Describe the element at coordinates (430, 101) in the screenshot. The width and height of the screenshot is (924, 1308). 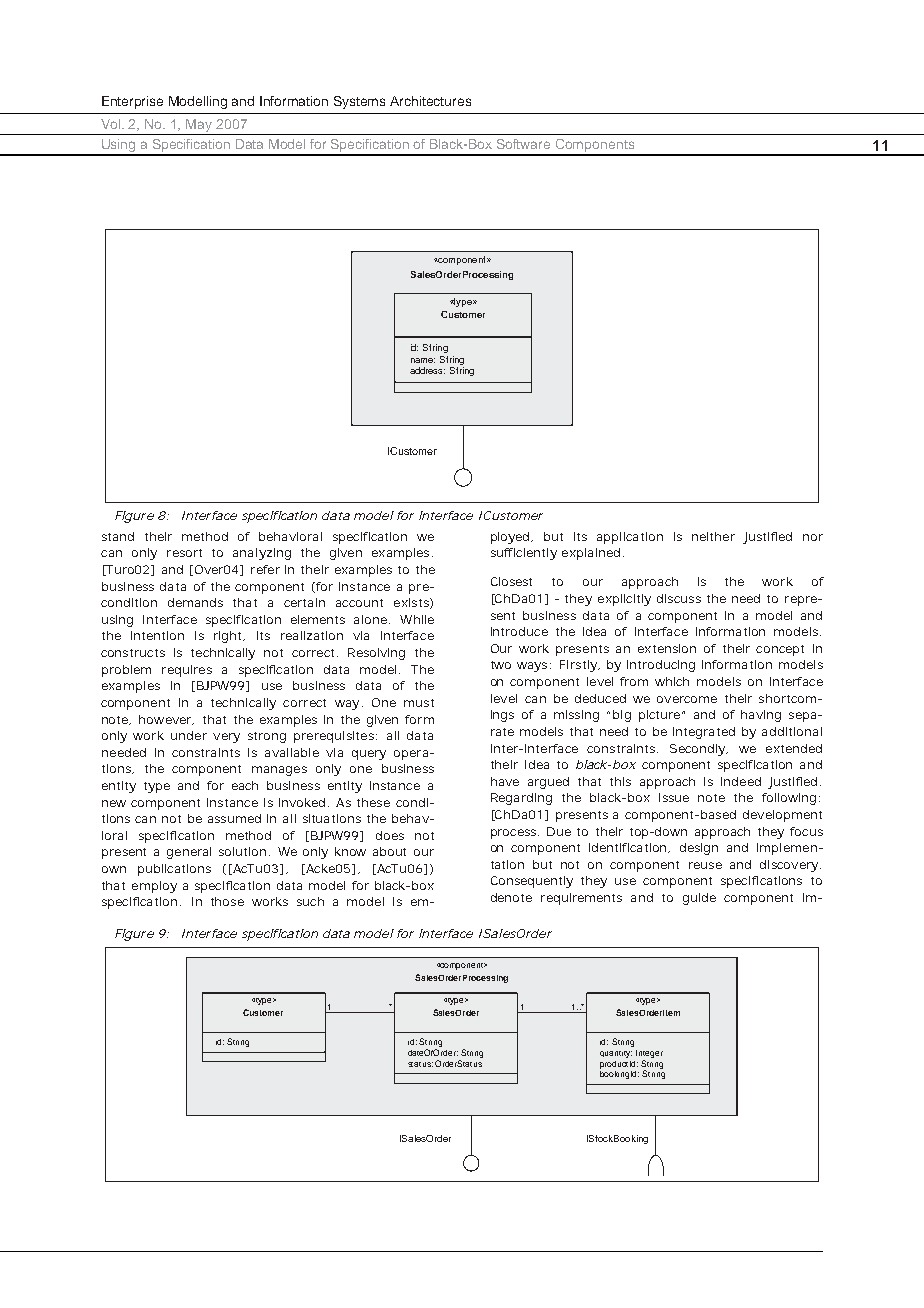
I see `Architectures` at that location.
